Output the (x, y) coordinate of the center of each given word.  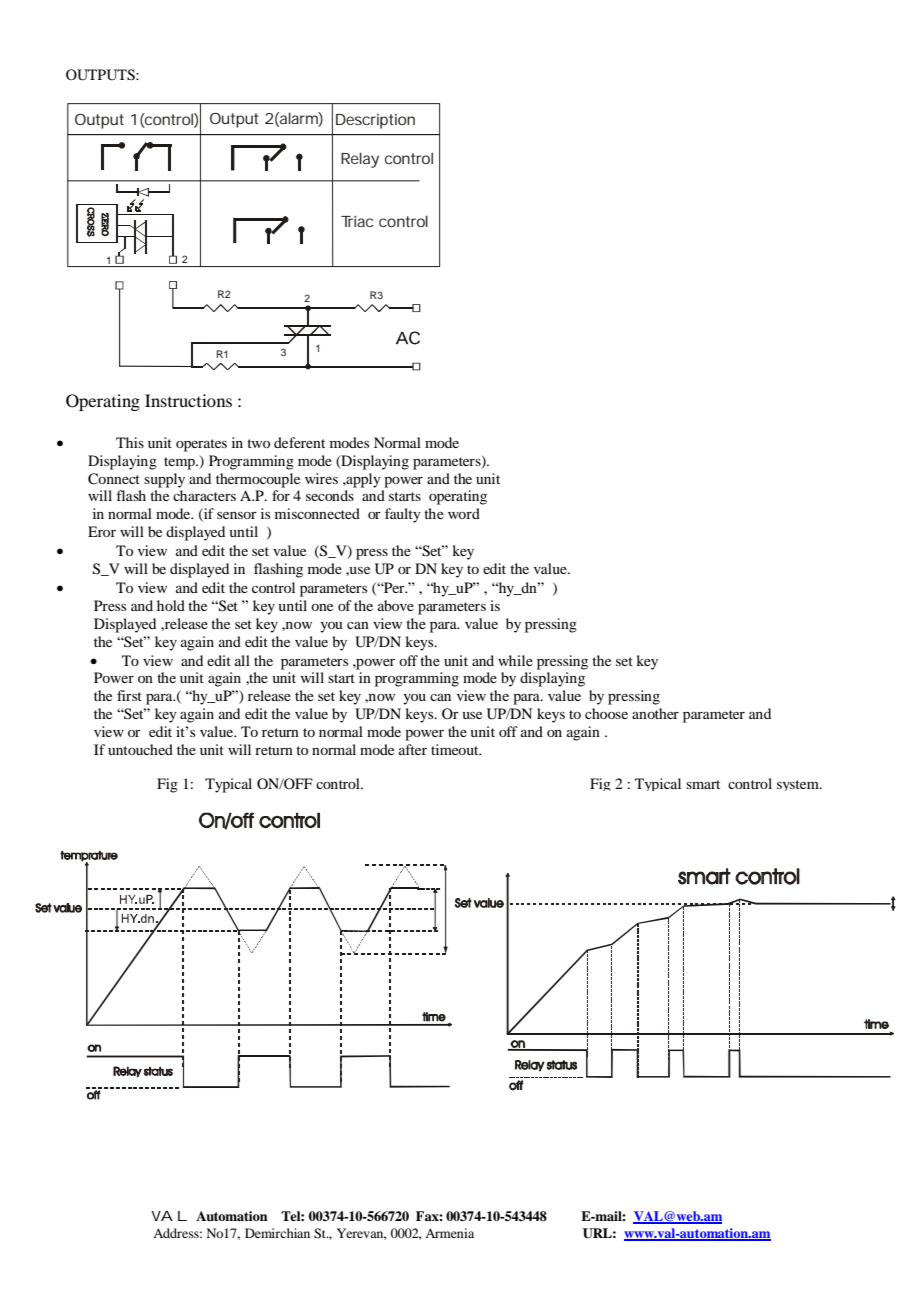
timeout (456, 749)
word (464, 513)
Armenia (449, 1233)
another (655, 713)
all (242, 660)
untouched (140, 749)
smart (703, 784)
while (515, 660)
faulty (403, 515)
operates (201, 445)
